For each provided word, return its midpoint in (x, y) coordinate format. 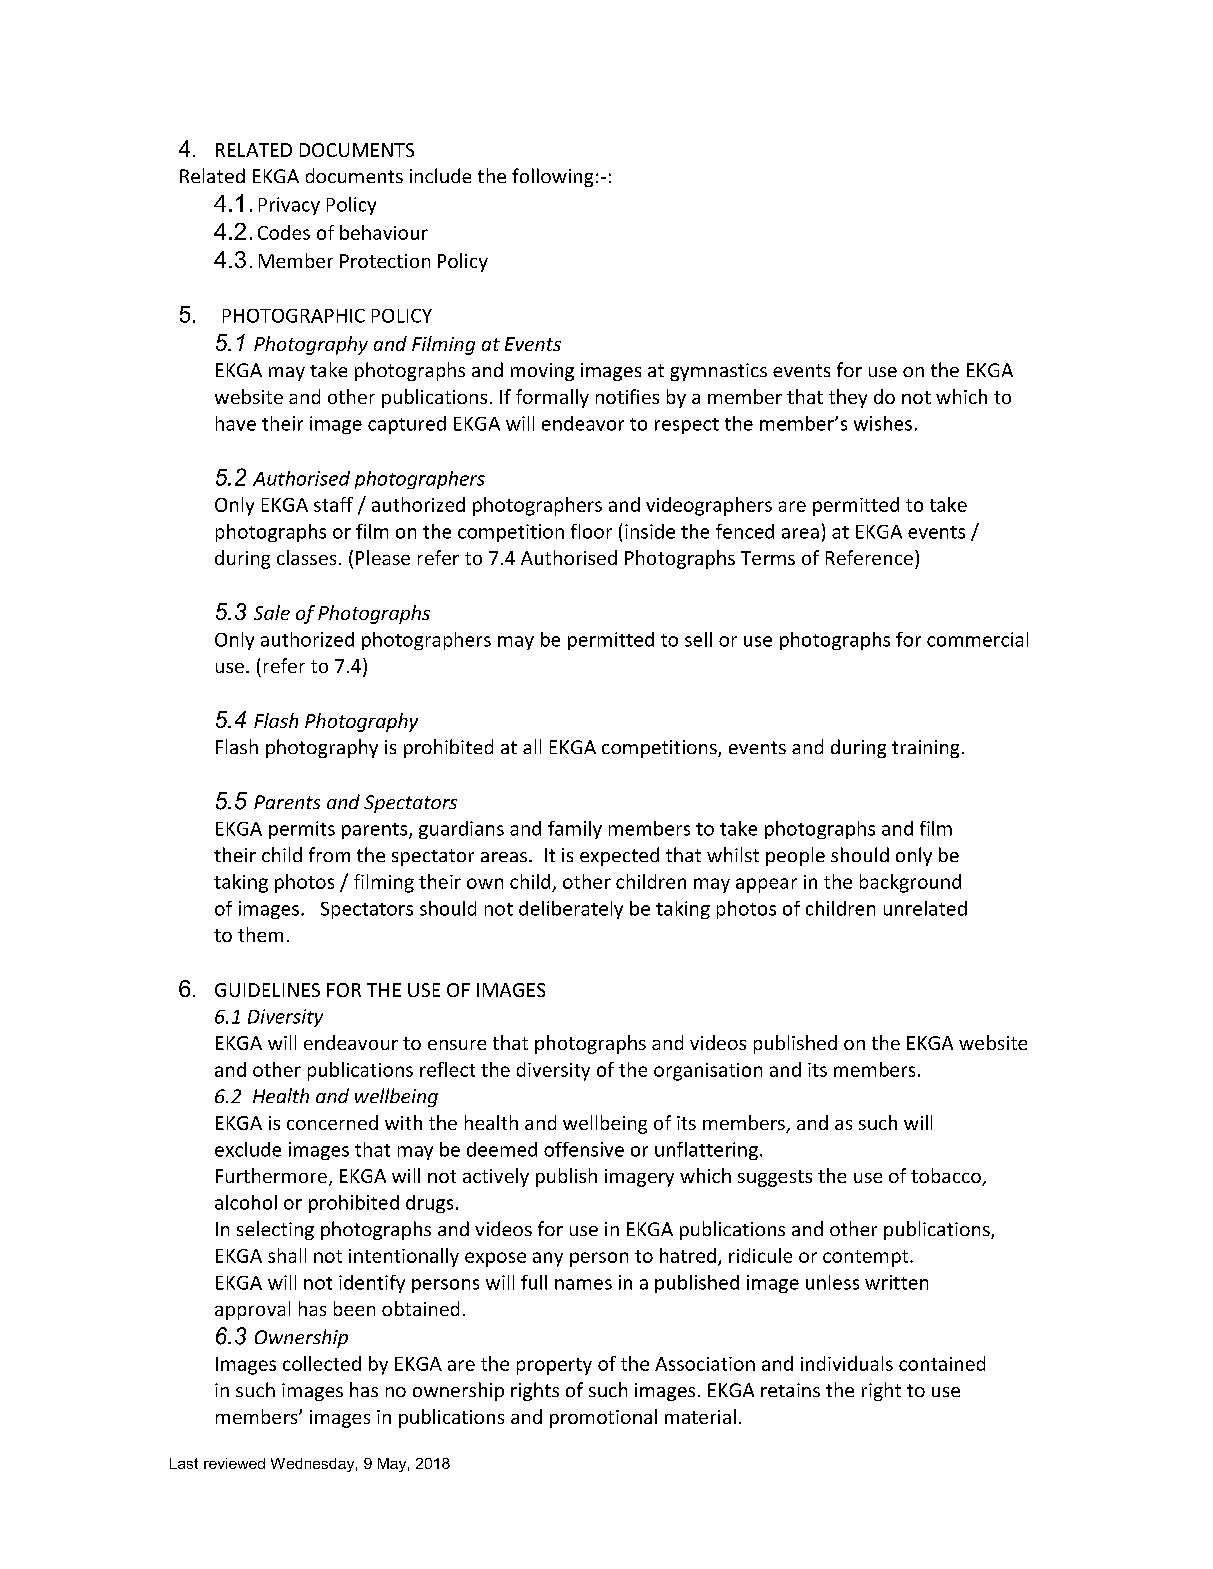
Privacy (289, 206)
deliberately (571, 910)
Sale (272, 612)
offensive (584, 1149)
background (910, 883)
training (925, 749)
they (848, 398)
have (236, 423)
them (260, 934)
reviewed (234, 1463)
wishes (883, 423)
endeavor (583, 423)
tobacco (947, 1177)
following (552, 177)
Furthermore (271, 1175)
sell (698, 639)
